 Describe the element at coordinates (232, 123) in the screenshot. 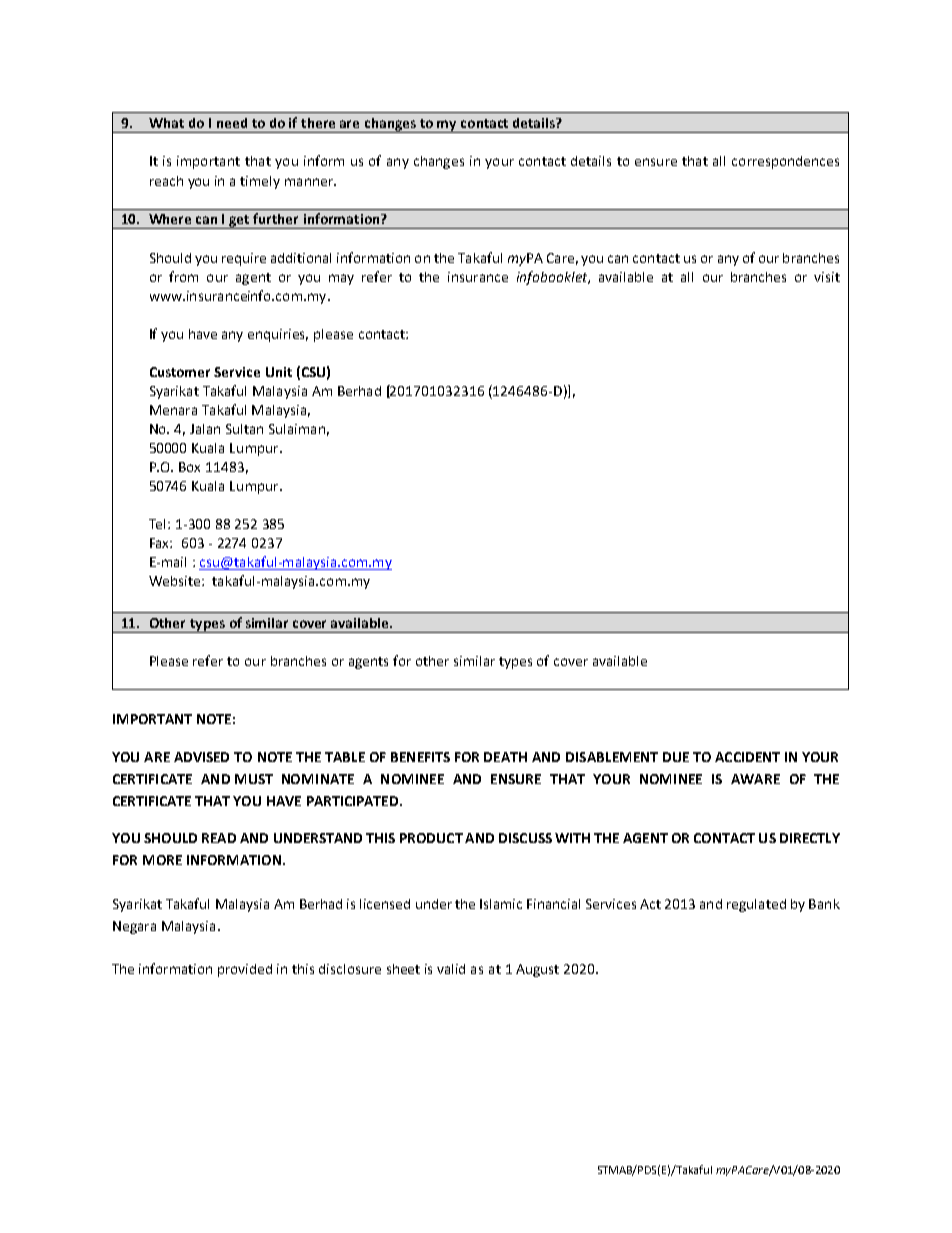

I see `need` at that location.
